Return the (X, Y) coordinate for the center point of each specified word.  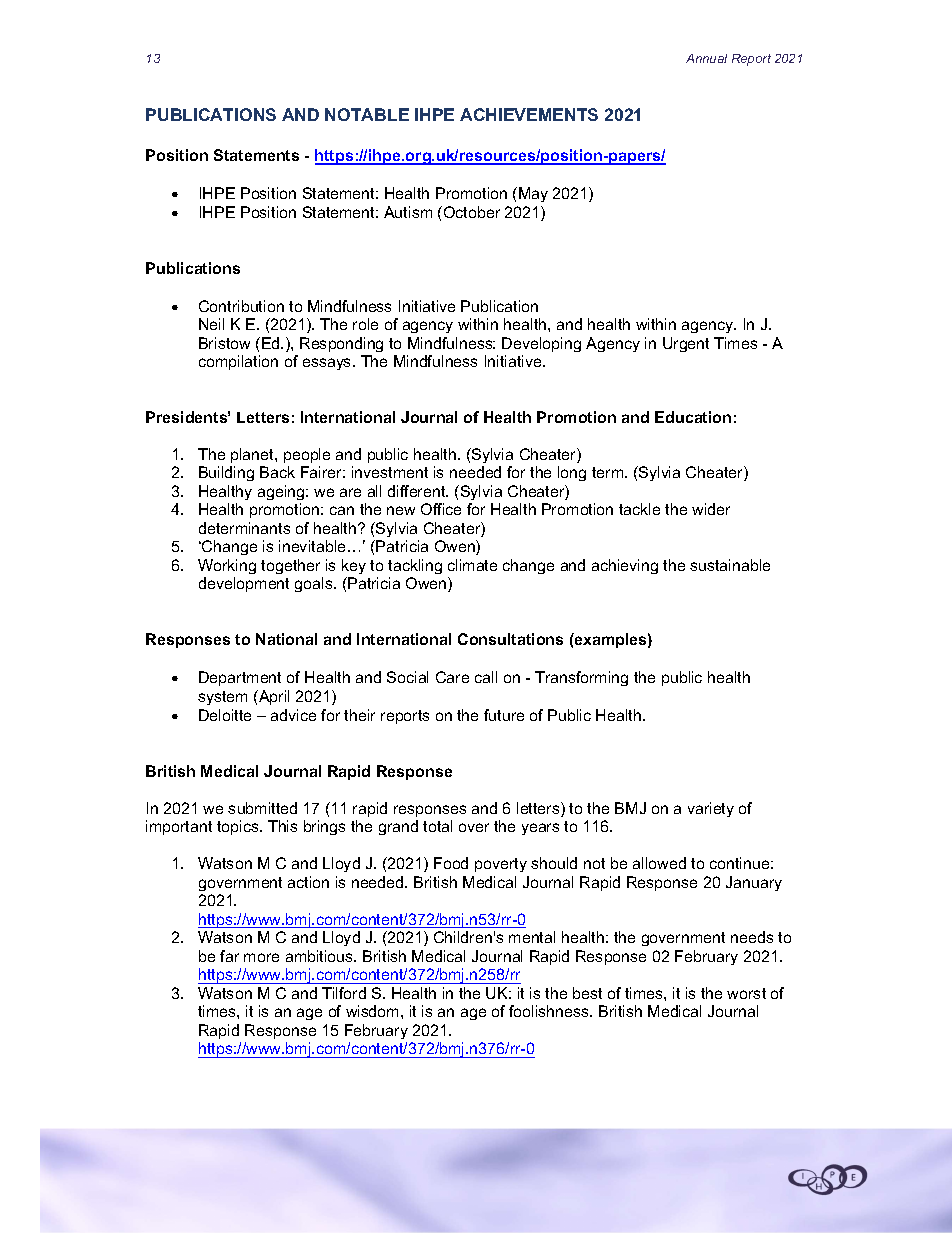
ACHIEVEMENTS (529, 114)
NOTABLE (367, 114)
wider (711, 509)
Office (441, 509)
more (261, 957)
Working (227, 566)
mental (532, 937)
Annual (706, 58)
